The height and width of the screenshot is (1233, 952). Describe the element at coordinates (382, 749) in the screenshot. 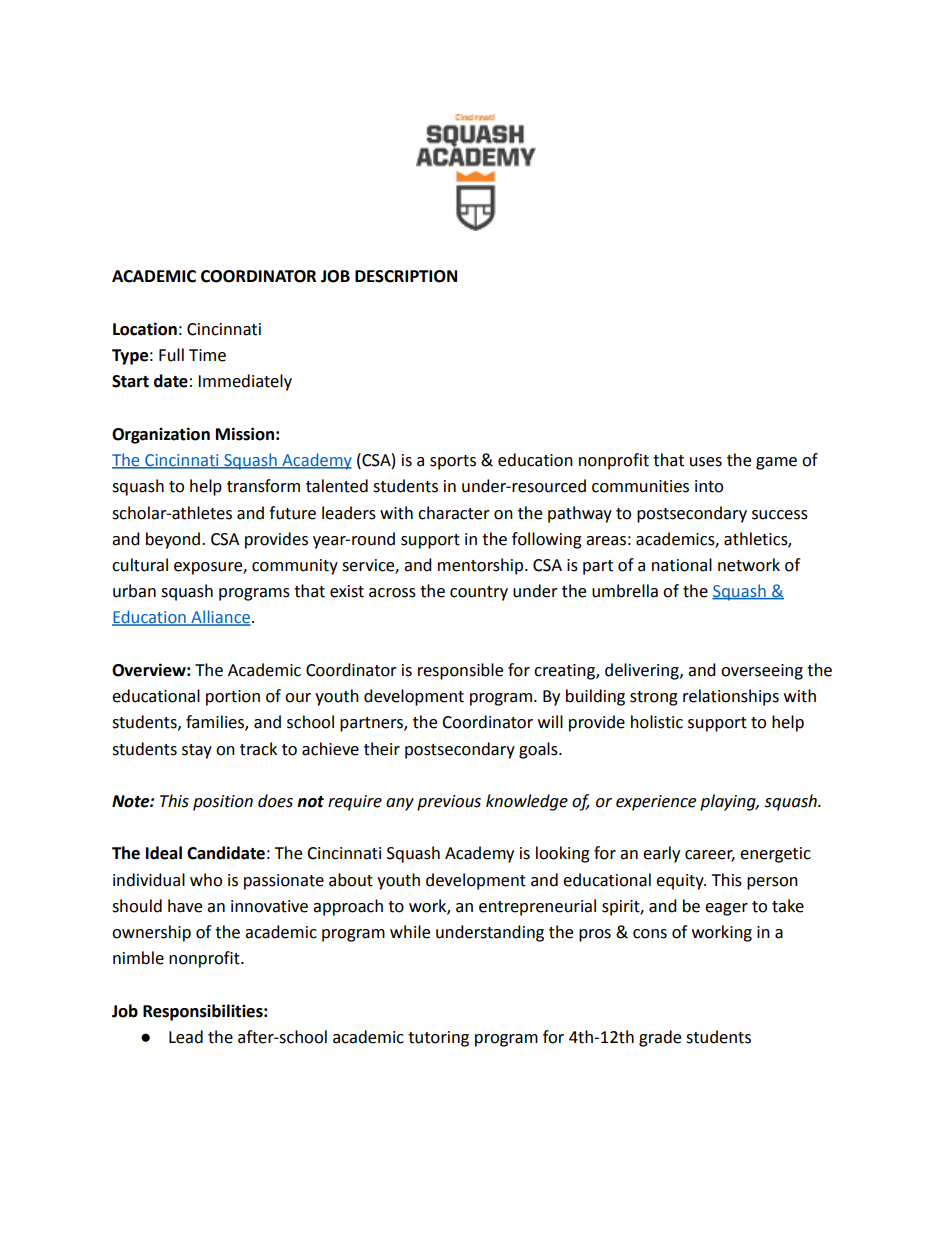

I see `their` at that location.
